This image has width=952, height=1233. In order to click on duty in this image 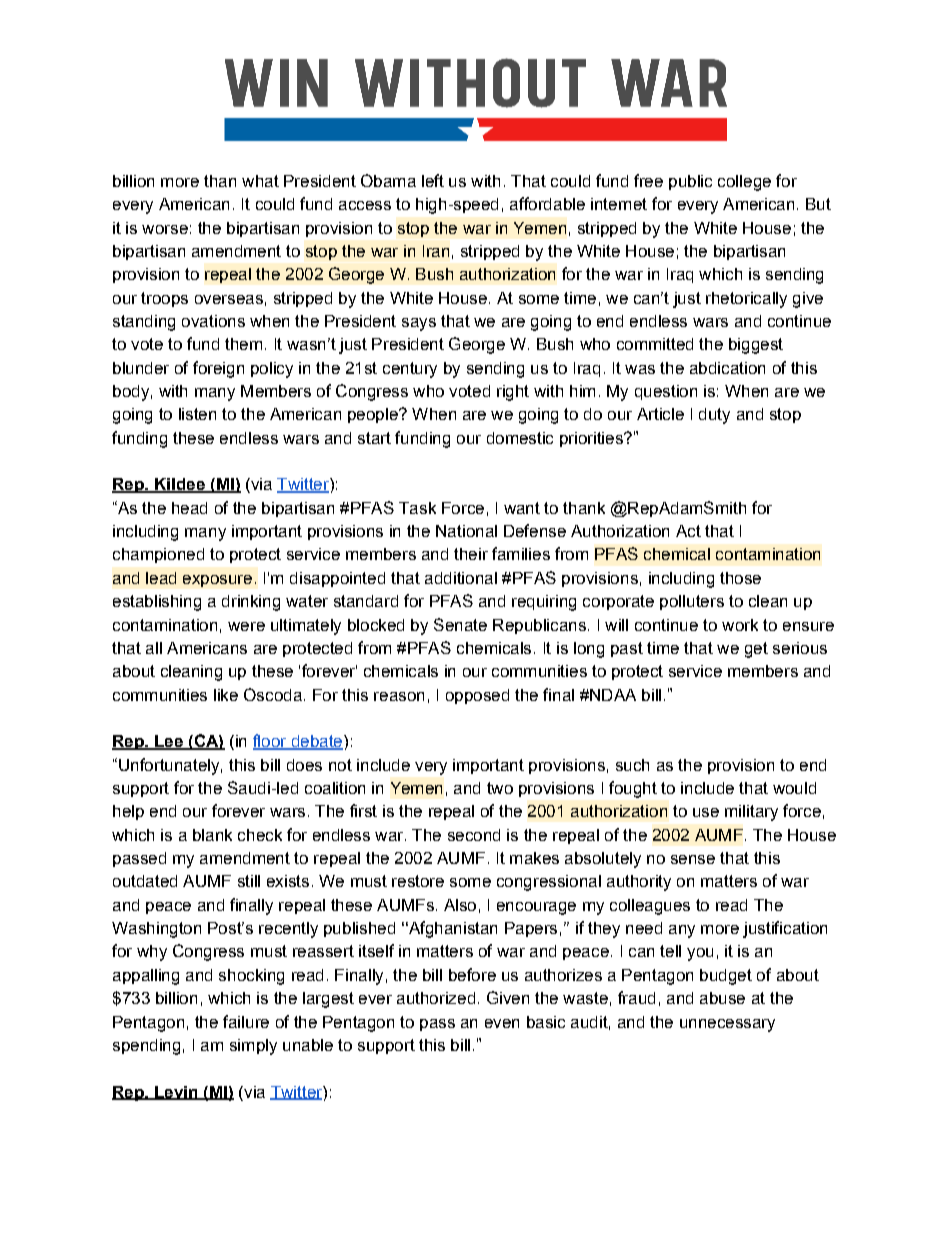, I will do `click(714, 416)`.
